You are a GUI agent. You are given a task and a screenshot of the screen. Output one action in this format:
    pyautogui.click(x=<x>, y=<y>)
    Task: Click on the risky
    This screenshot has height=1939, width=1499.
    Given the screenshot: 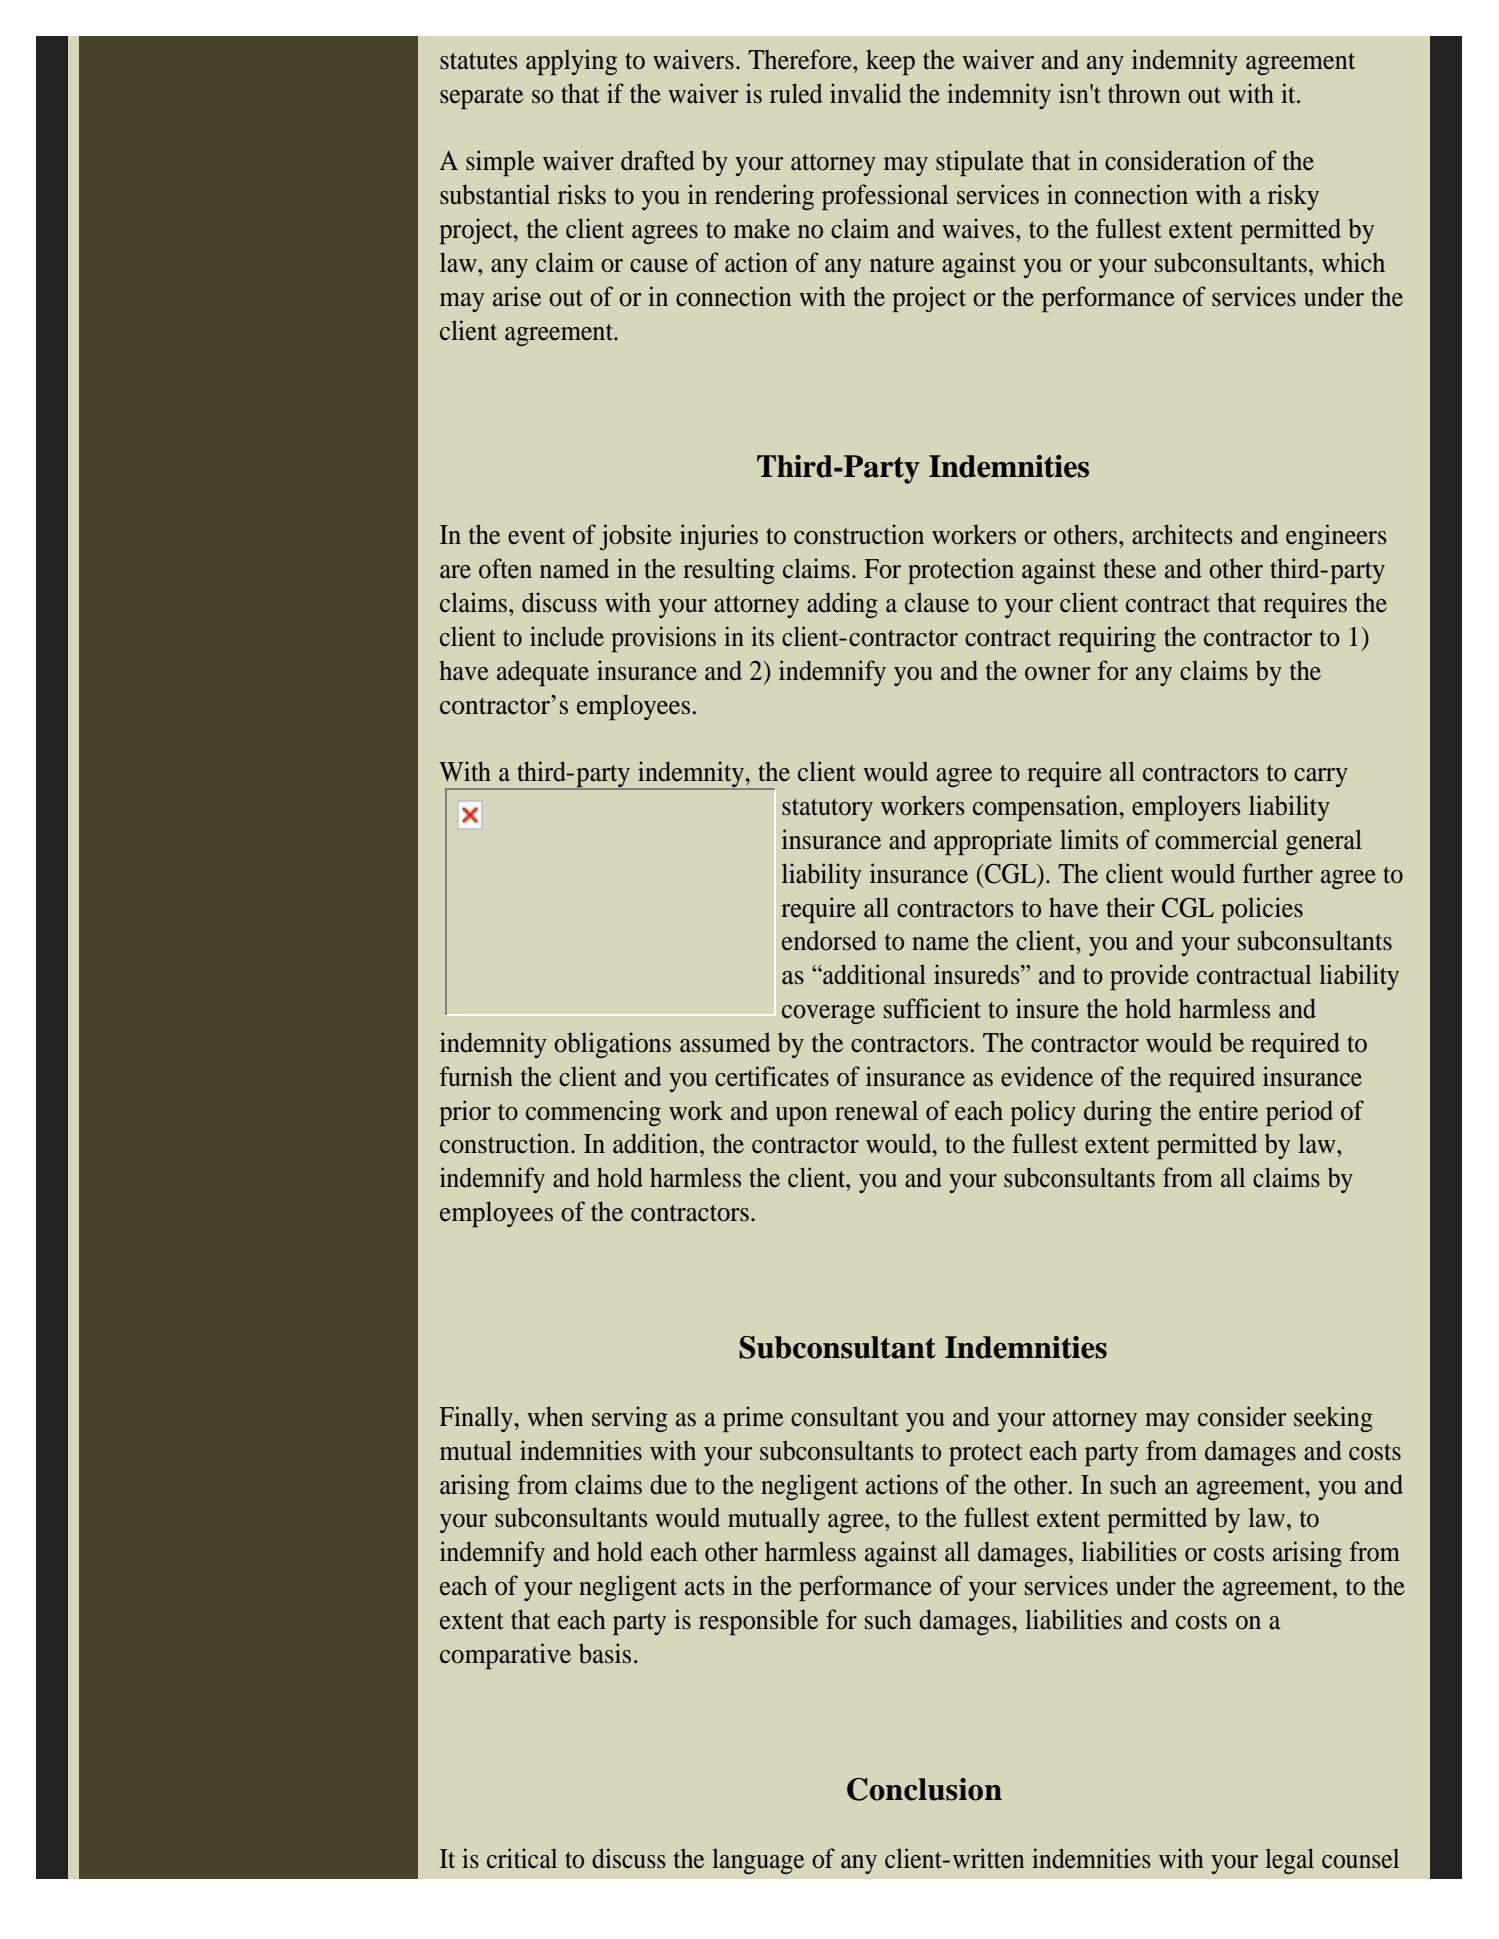 What is the action you would take?
    pyautogui.click(x=1293, y=197)
